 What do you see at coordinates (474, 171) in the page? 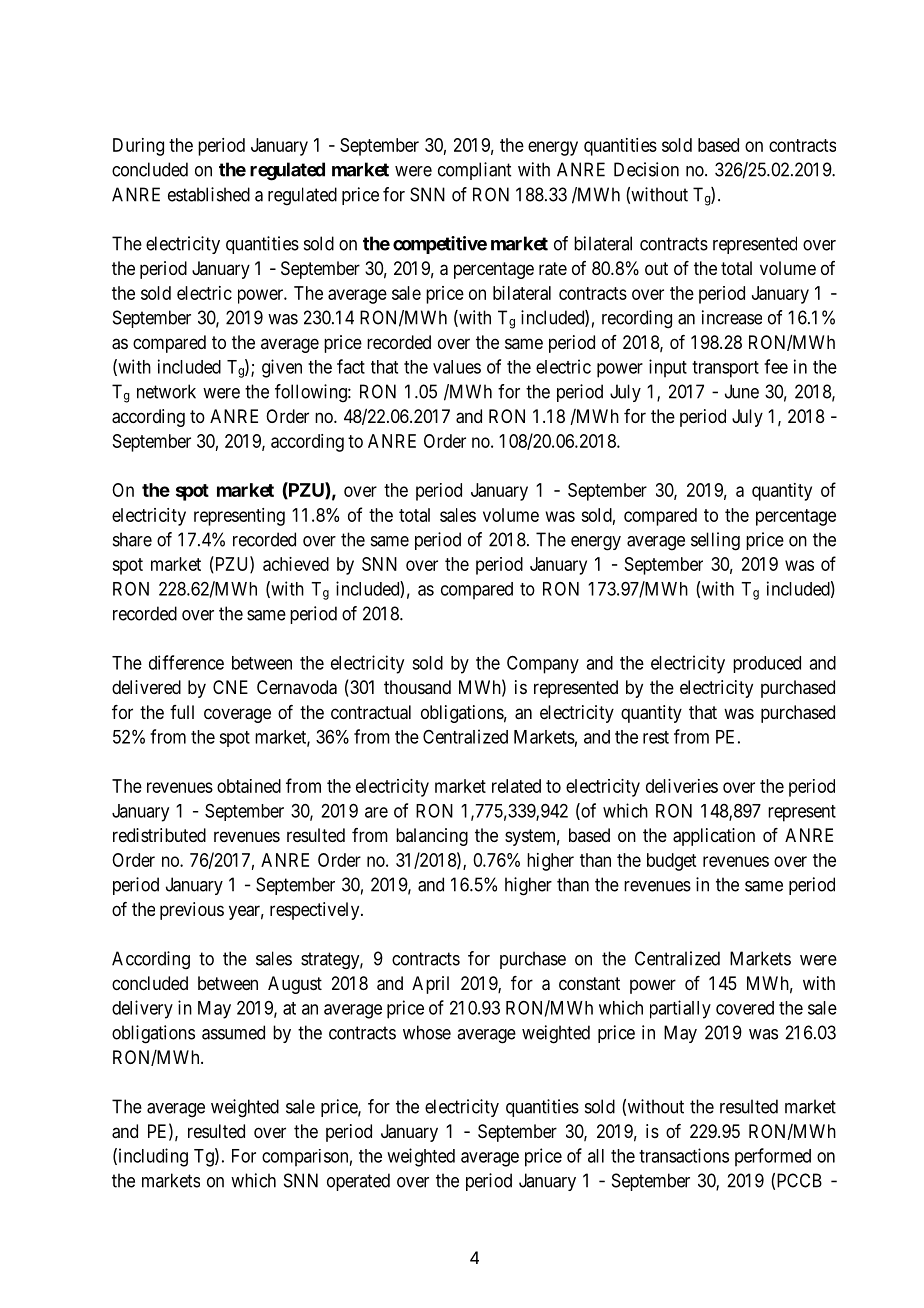
I see `compliant` at bounding box center [474, 171].
